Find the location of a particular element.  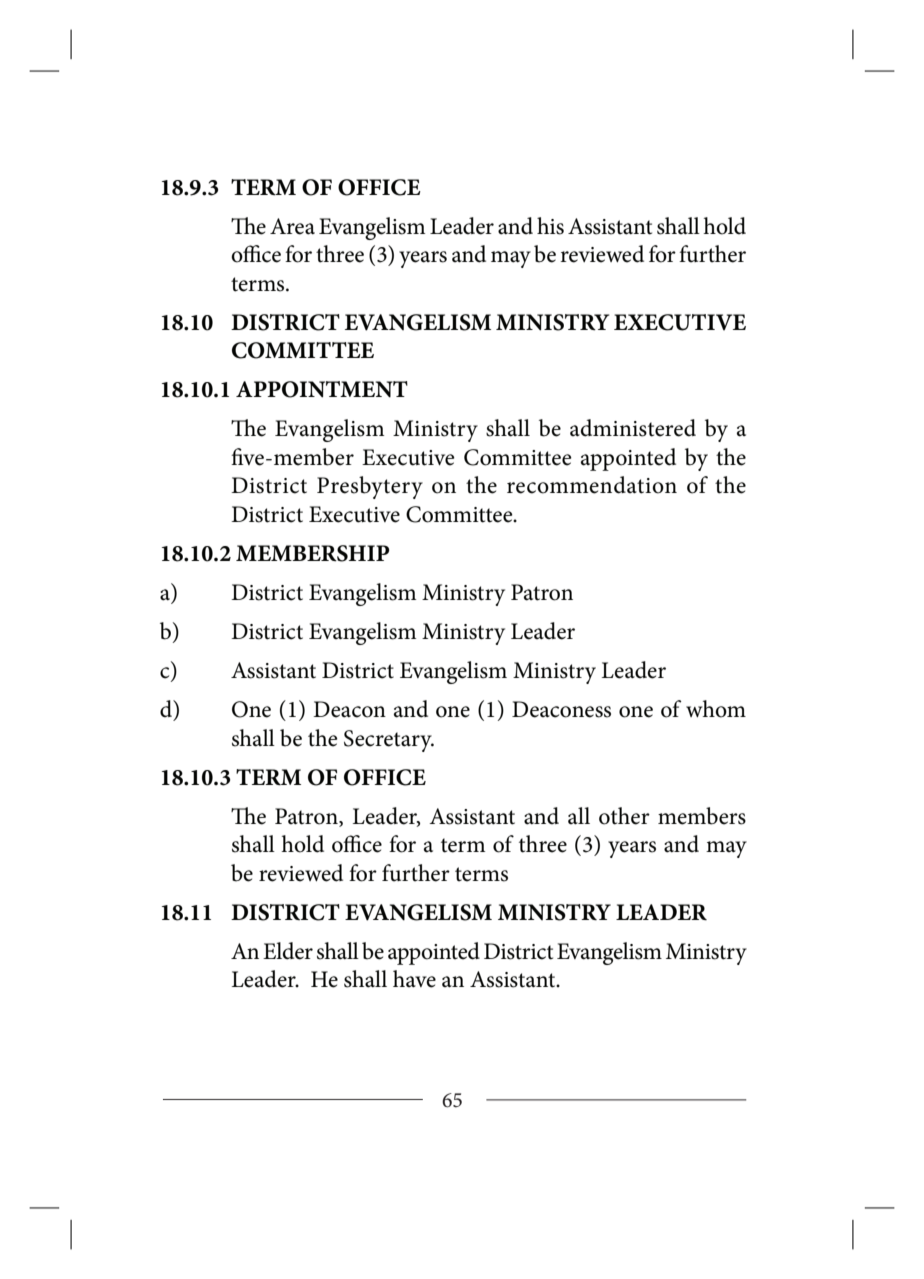

have is located at coordinates (414, 979).
